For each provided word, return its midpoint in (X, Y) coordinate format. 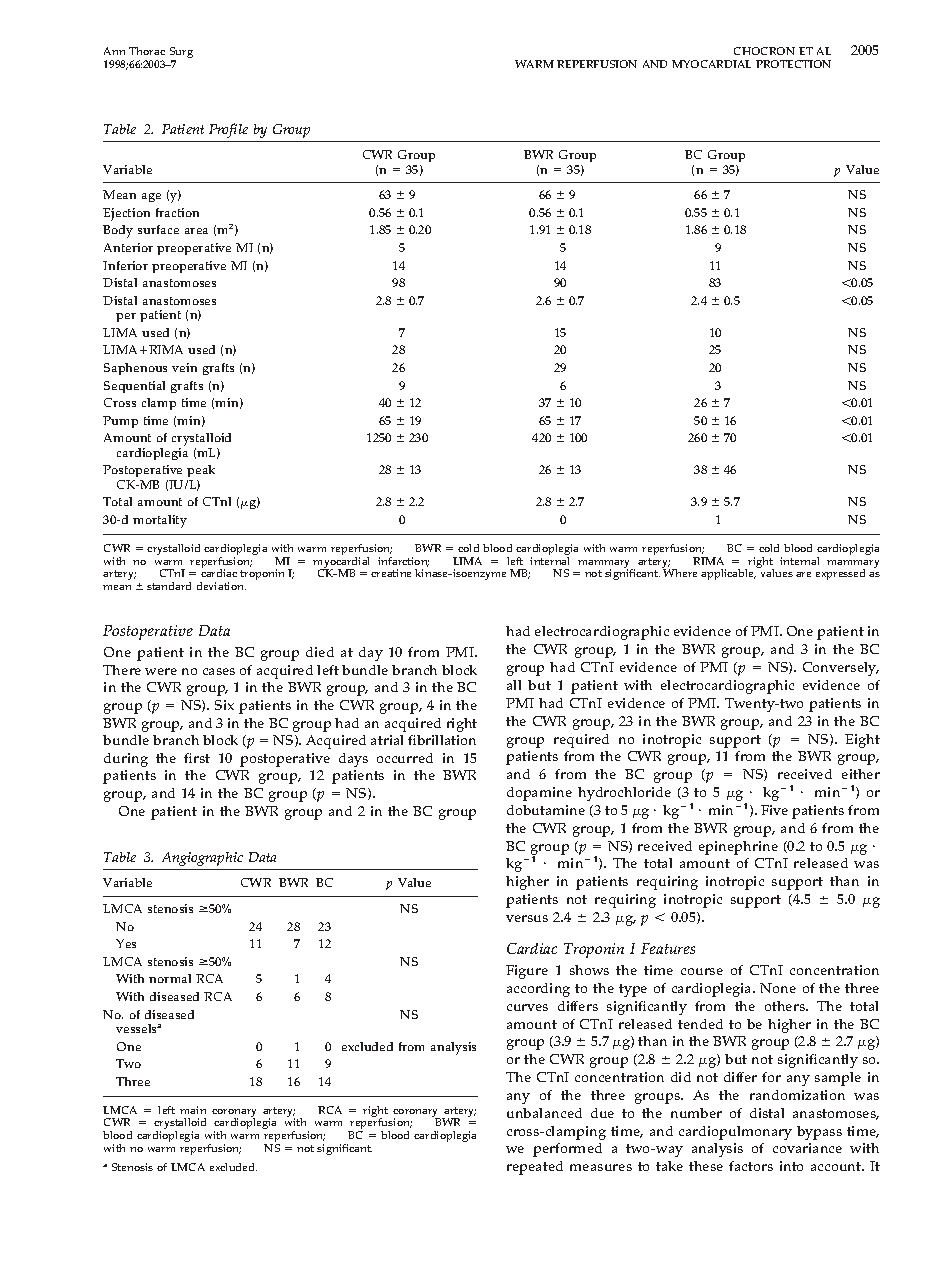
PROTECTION (793, 64)
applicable (728, 574)
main (193, 1110)
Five (774, 810)
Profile (228, 130)
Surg (181, 54)
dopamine (539, 794)
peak (201, 473)
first (197, 758)
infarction (403, 562)
